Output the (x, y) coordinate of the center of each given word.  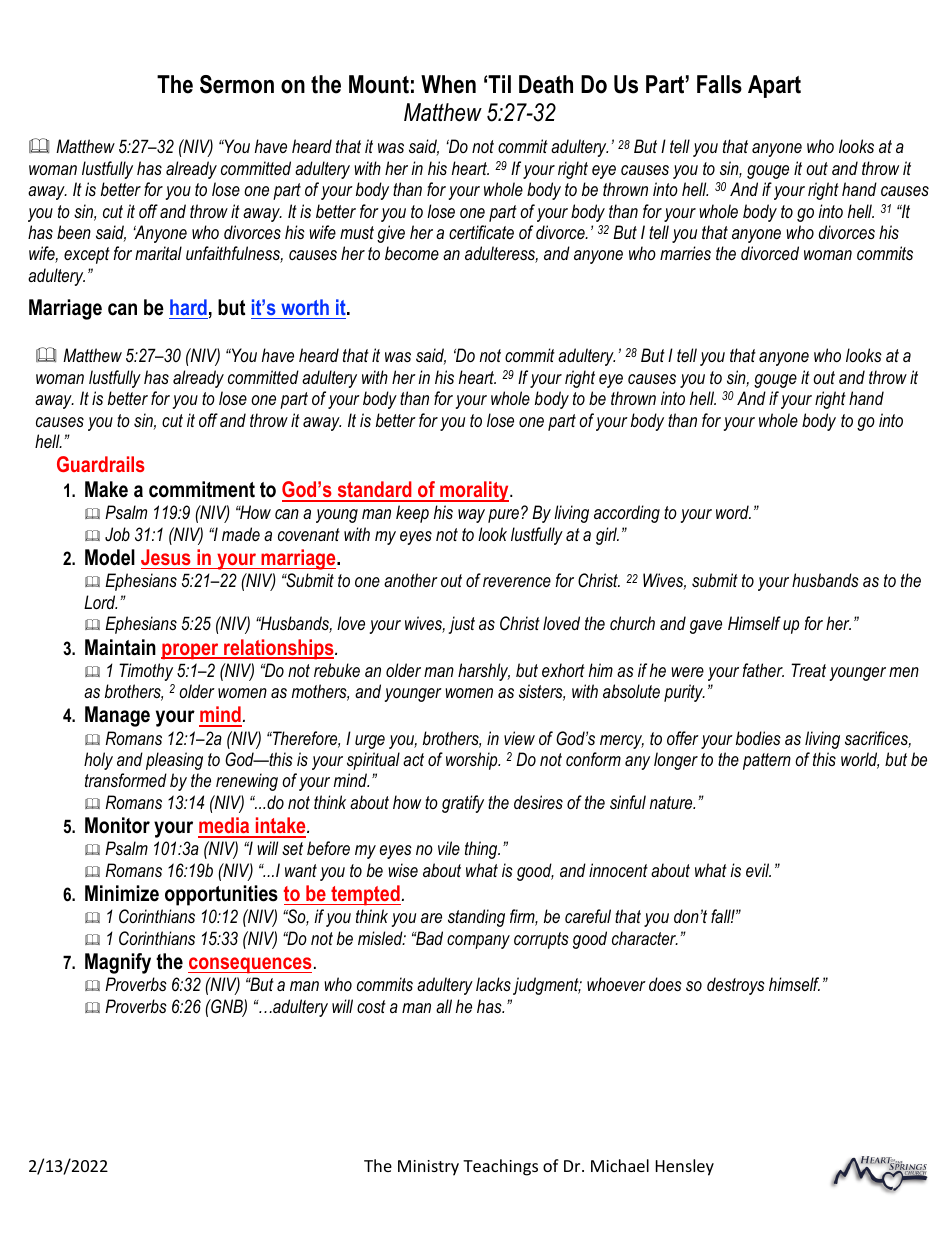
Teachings (500, 1167)
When (448, 84)
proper (191, 651)
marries (685, 253)
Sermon (237, 84)
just (461, 625)
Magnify (118, 963)
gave (706, 627)
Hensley (685, 1167)
